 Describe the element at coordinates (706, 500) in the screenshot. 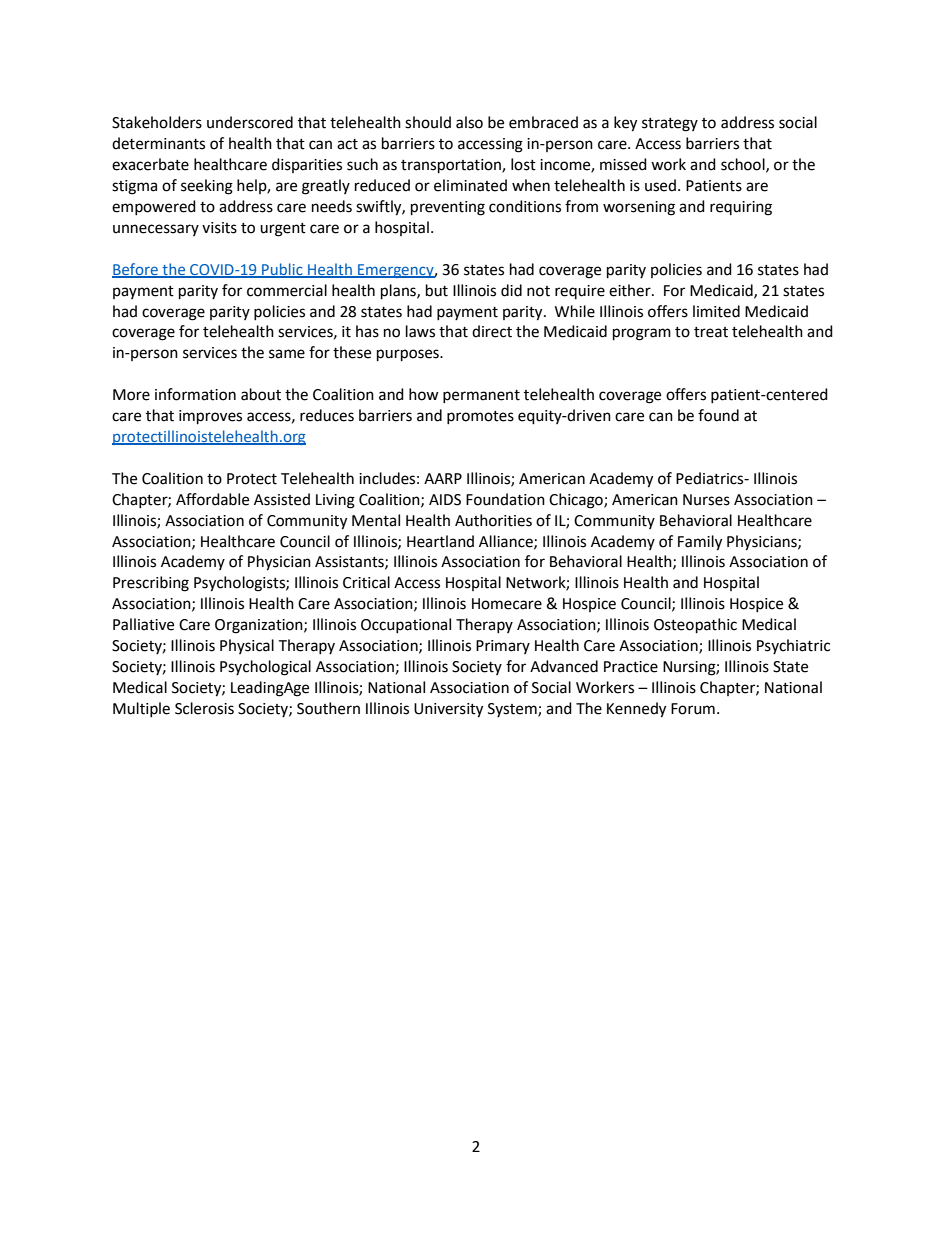

I see `Nurses` at that location.
